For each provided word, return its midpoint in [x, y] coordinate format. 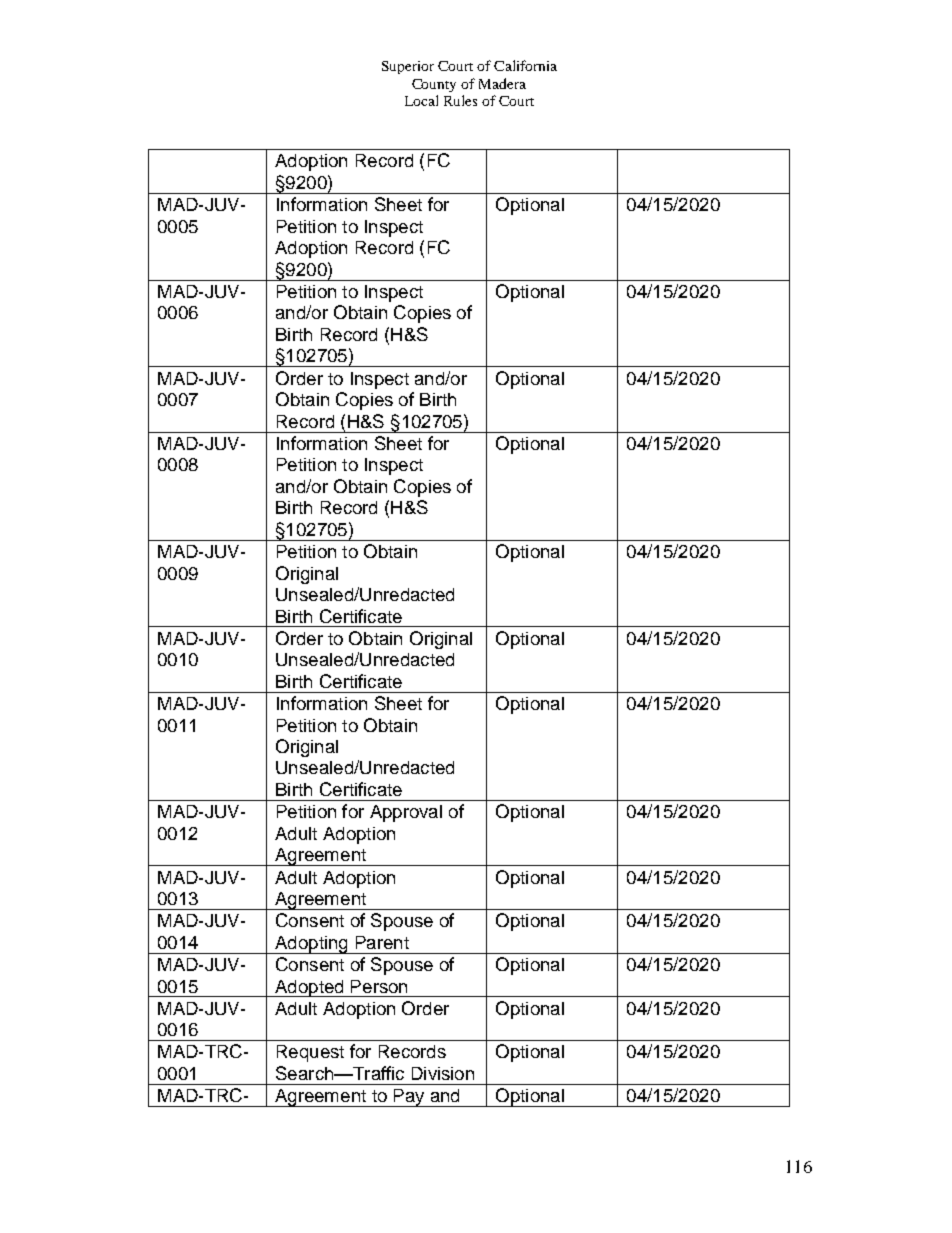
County [434, 85]
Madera [502, 83]
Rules [460, 100]
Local [421, 100]
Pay [409, 1098]
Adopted [309, 988]
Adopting [311, 945]
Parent [382, 942]
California [525, 65]
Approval [406, 813]
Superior [408, 67]
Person [379, 986]
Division [443, 1073]
